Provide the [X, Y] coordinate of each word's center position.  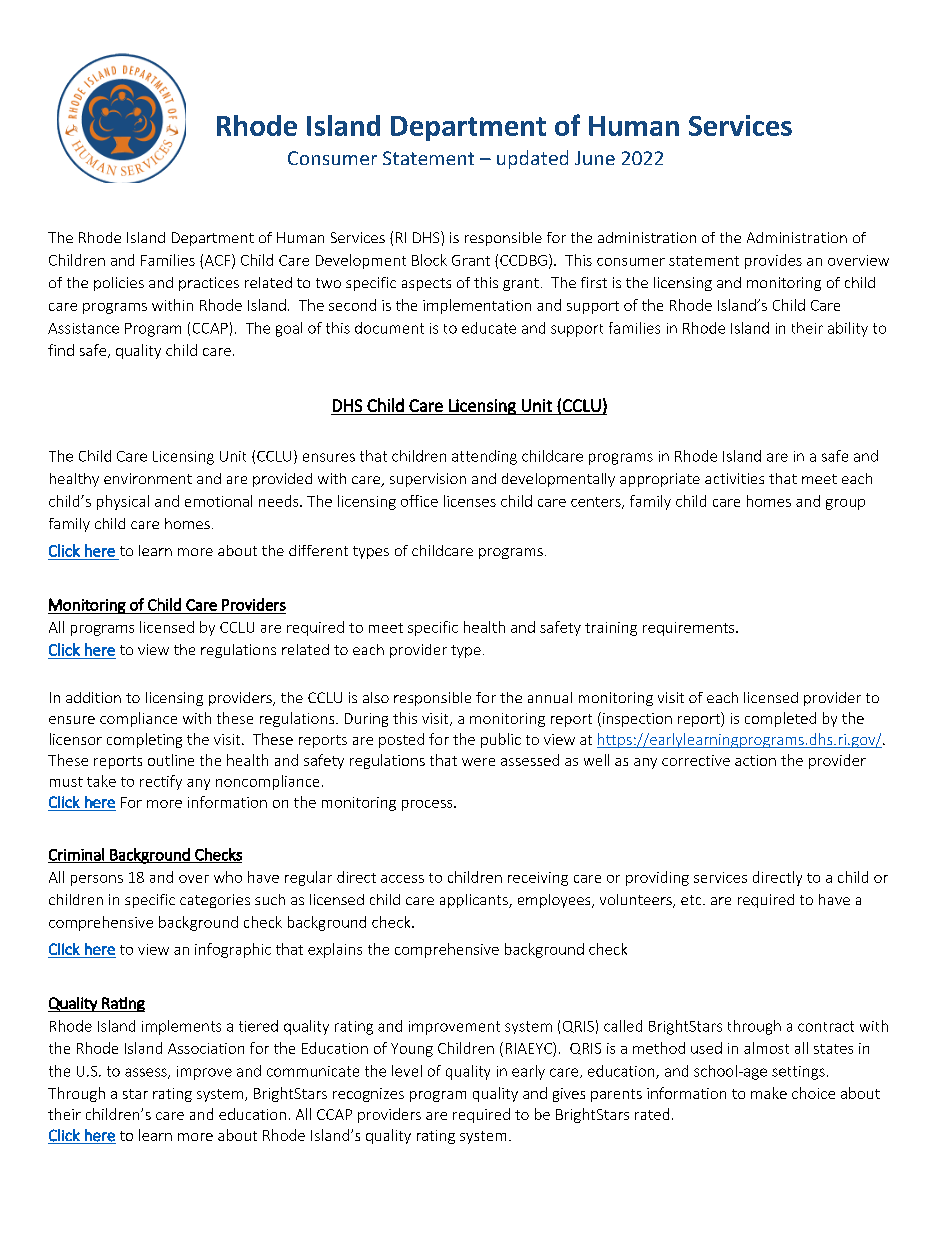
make [769, 1093]
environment [148, 478]
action [755, 760]
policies [119, 284]
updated [532, 159]
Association [206, 1048]
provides [773, 261]
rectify [161, 782]
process [428, 805]
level [407, 1071]
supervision [428, 480]
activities [734, 478]
